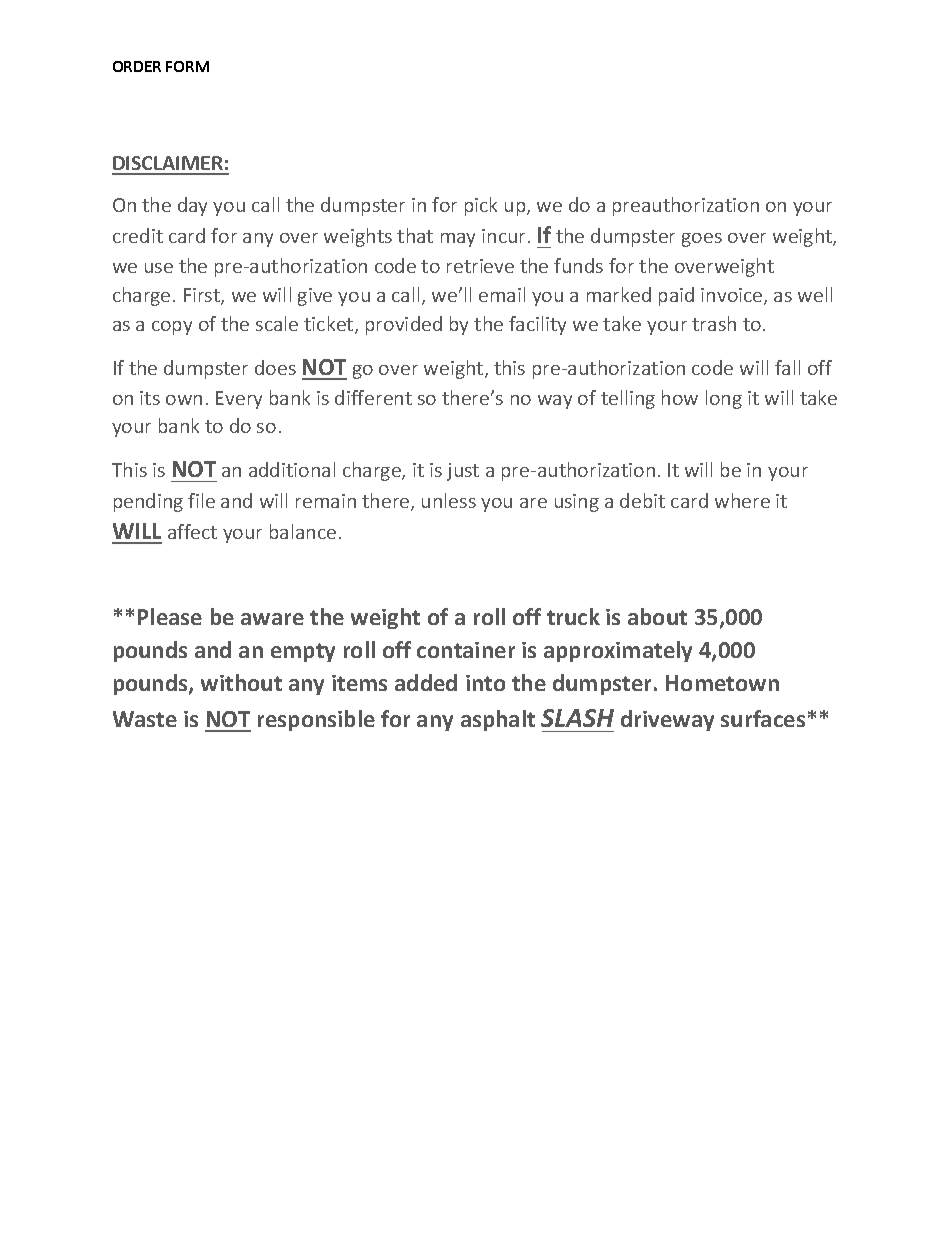 This screenshot has height=1233, width=952. What do you see at coordinates (192, 206) in the screenshot?
I see `day` at bounding box center [192, 206].
